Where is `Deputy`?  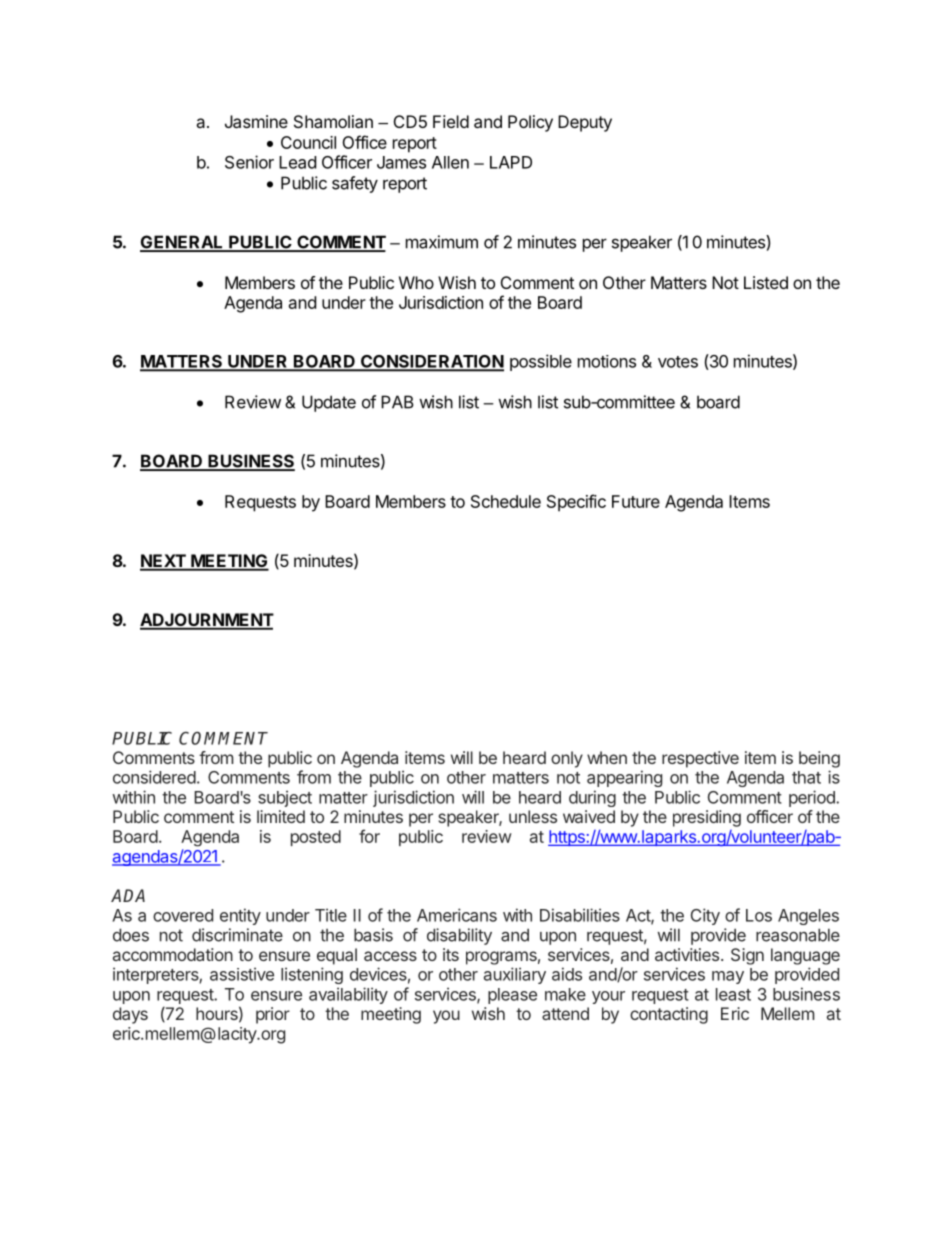 Deputy is located at coordinates (585, 123).
